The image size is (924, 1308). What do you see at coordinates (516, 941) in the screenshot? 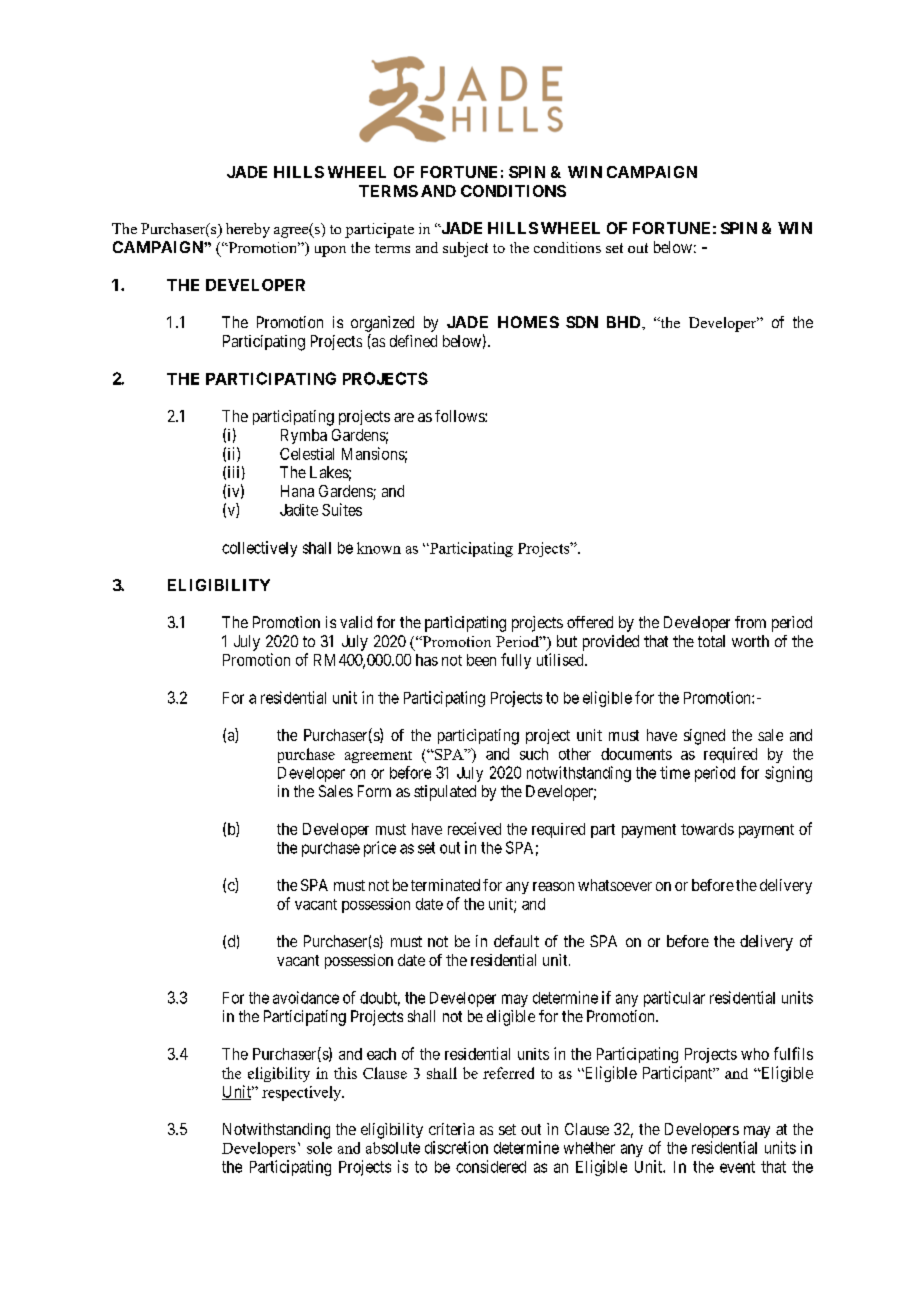
I see `default` at bounding box center [516, 941].
